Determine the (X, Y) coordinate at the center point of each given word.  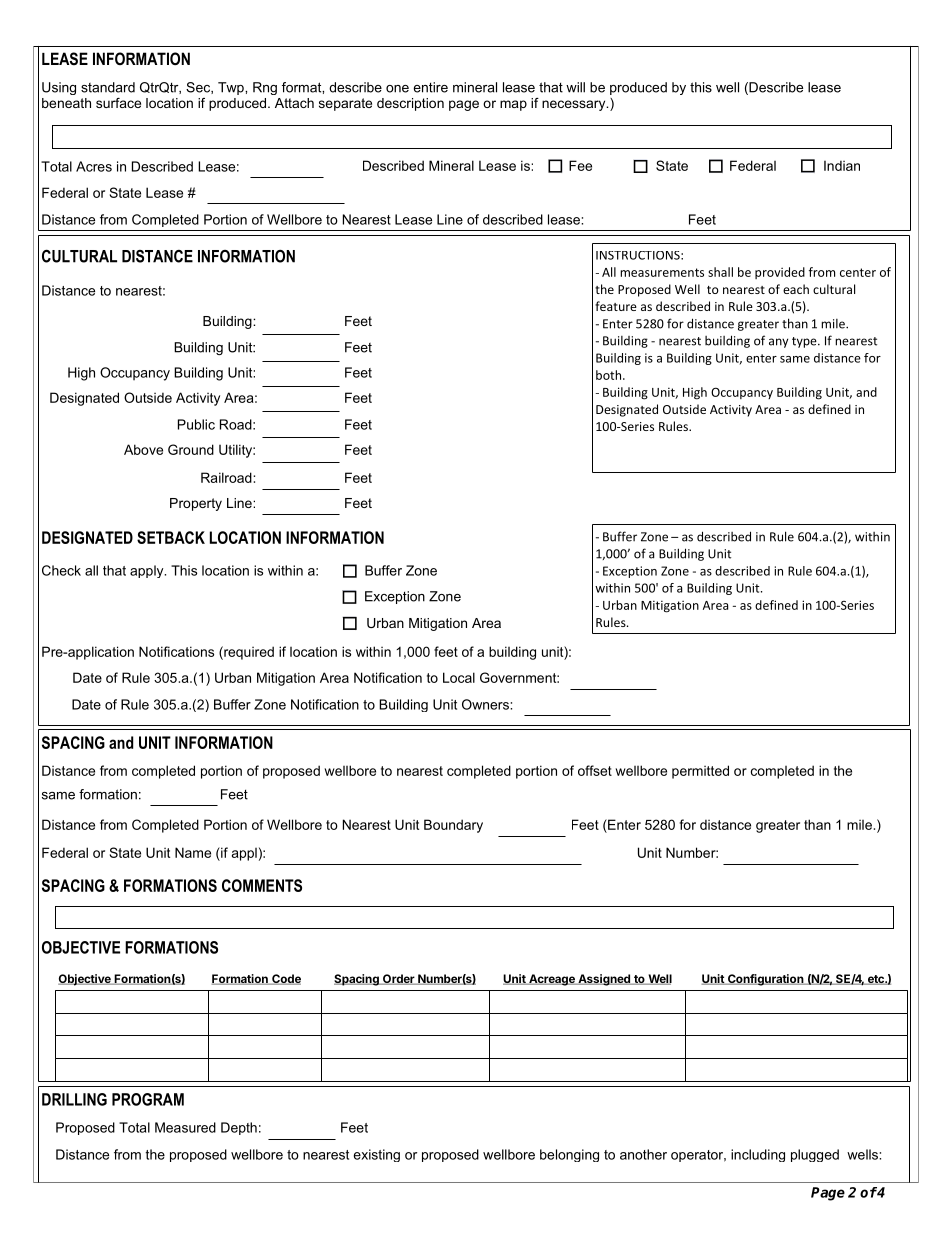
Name (193, 852)
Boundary (453, 826)
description (410, 104)
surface (118, 103)
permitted (700, 772)
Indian (842, 165)
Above (143, 449)
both (608, 375)
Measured (185, 1127)
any (778, 343)
